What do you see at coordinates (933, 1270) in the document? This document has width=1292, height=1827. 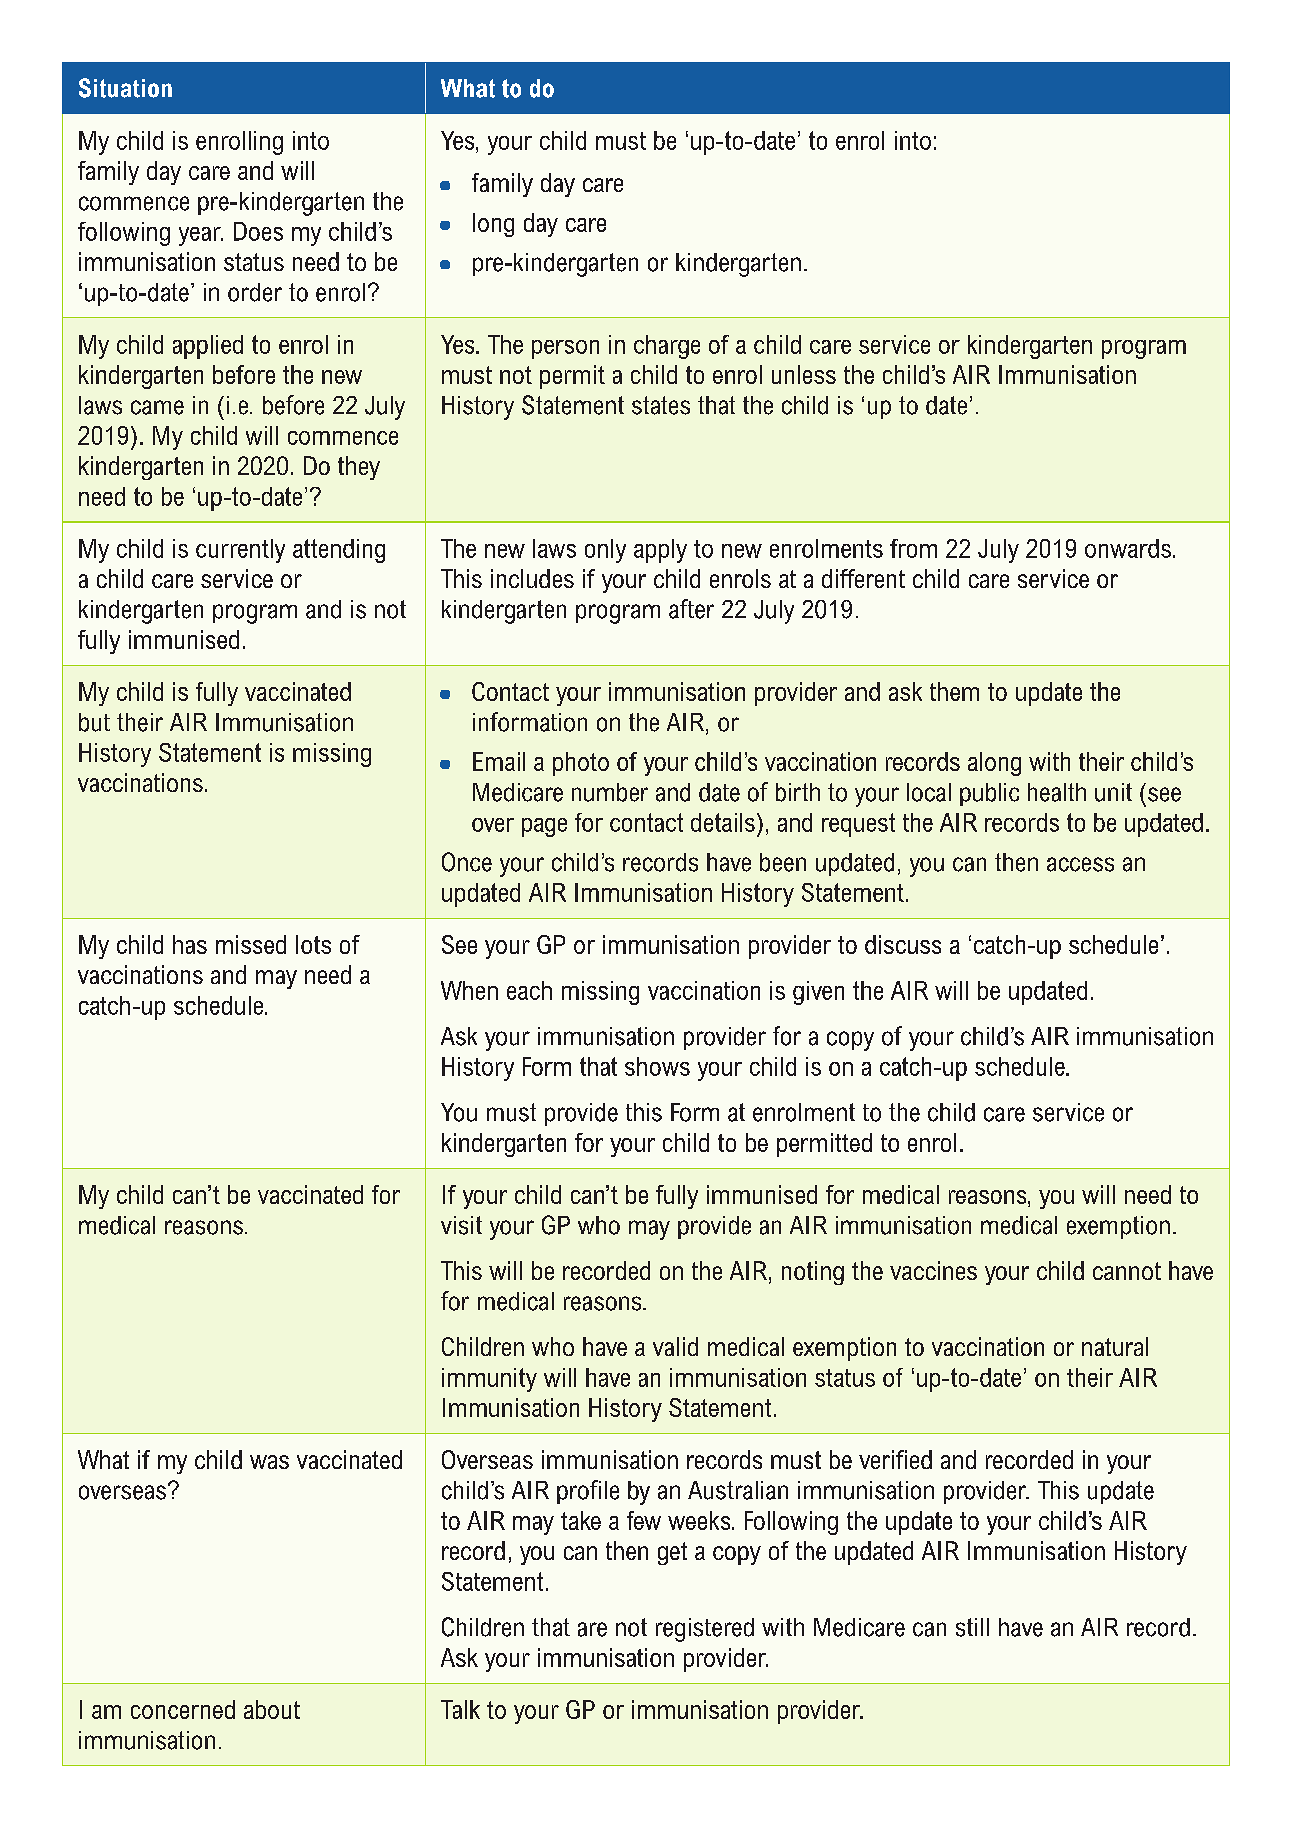 I see `vaccines` at bounding box center [933, 1270].
